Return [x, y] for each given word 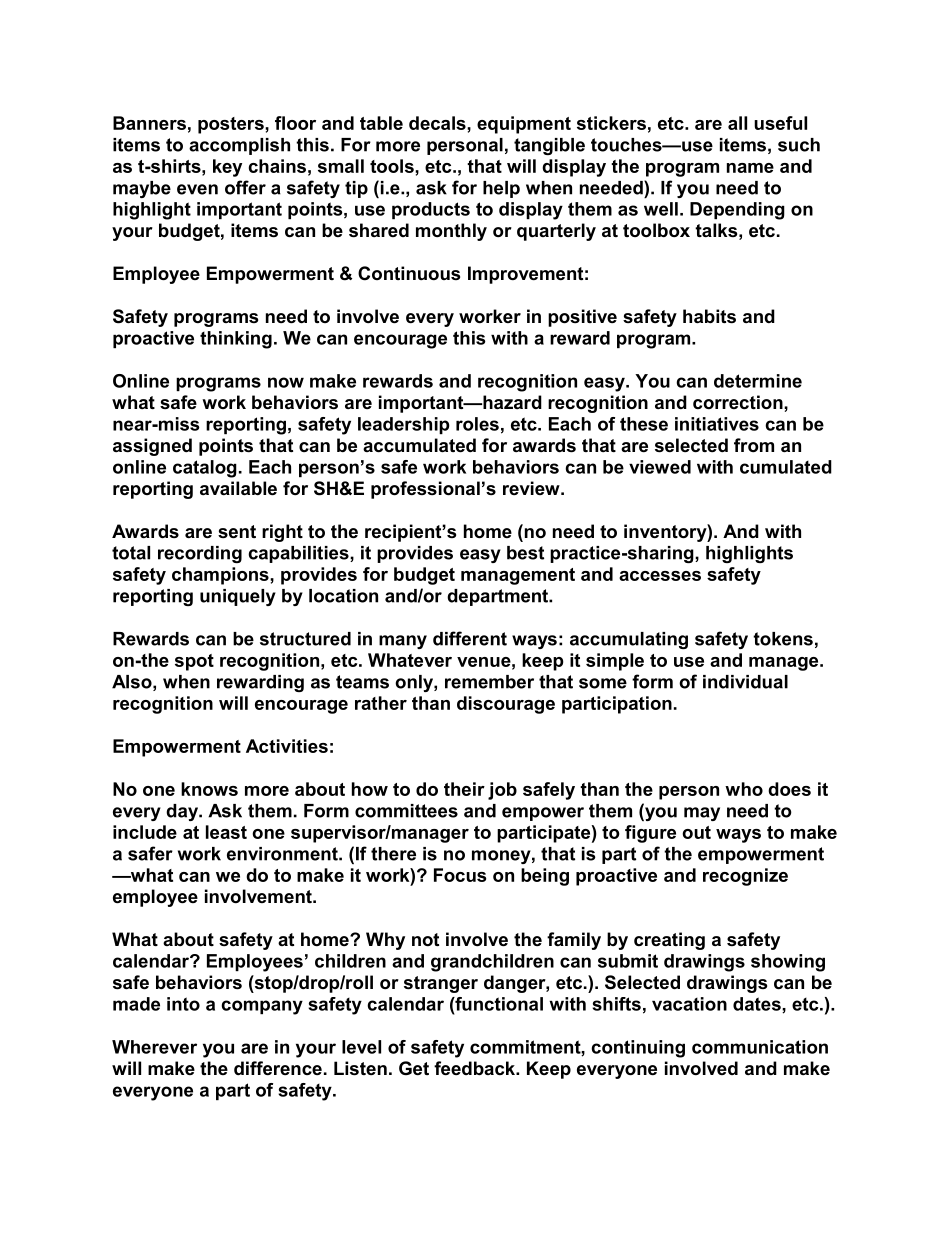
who [744, 789]
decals [438, 123]
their [464, 789]
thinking [236, 340]
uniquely [238, 597]
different [470, 638]
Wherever [154, 1047]
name [750, 168]
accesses [660, 576]
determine [758, 381]
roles [477, 424]
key [227, 168]
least [226, 832]
